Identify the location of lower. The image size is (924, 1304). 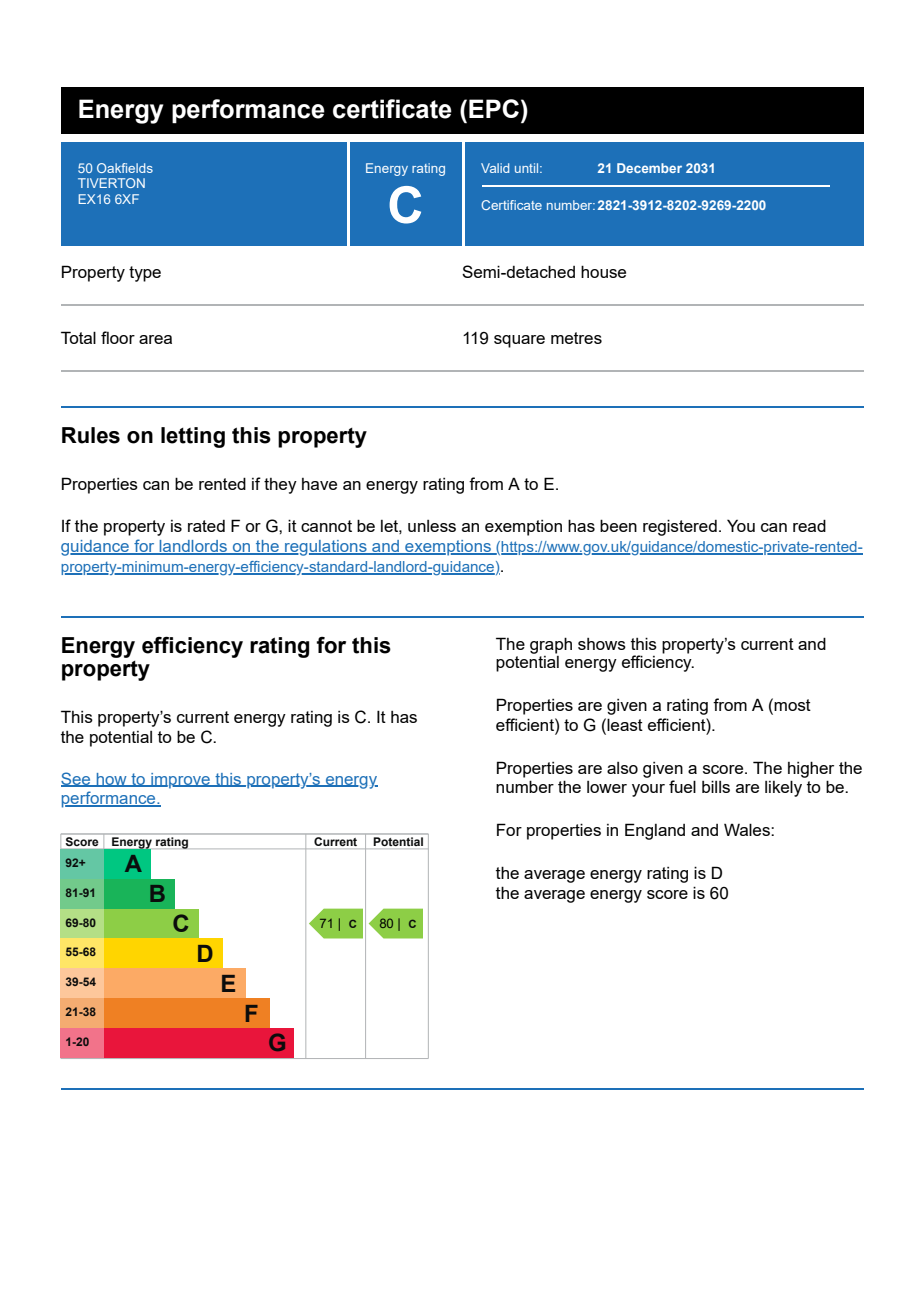
(607, 787).
